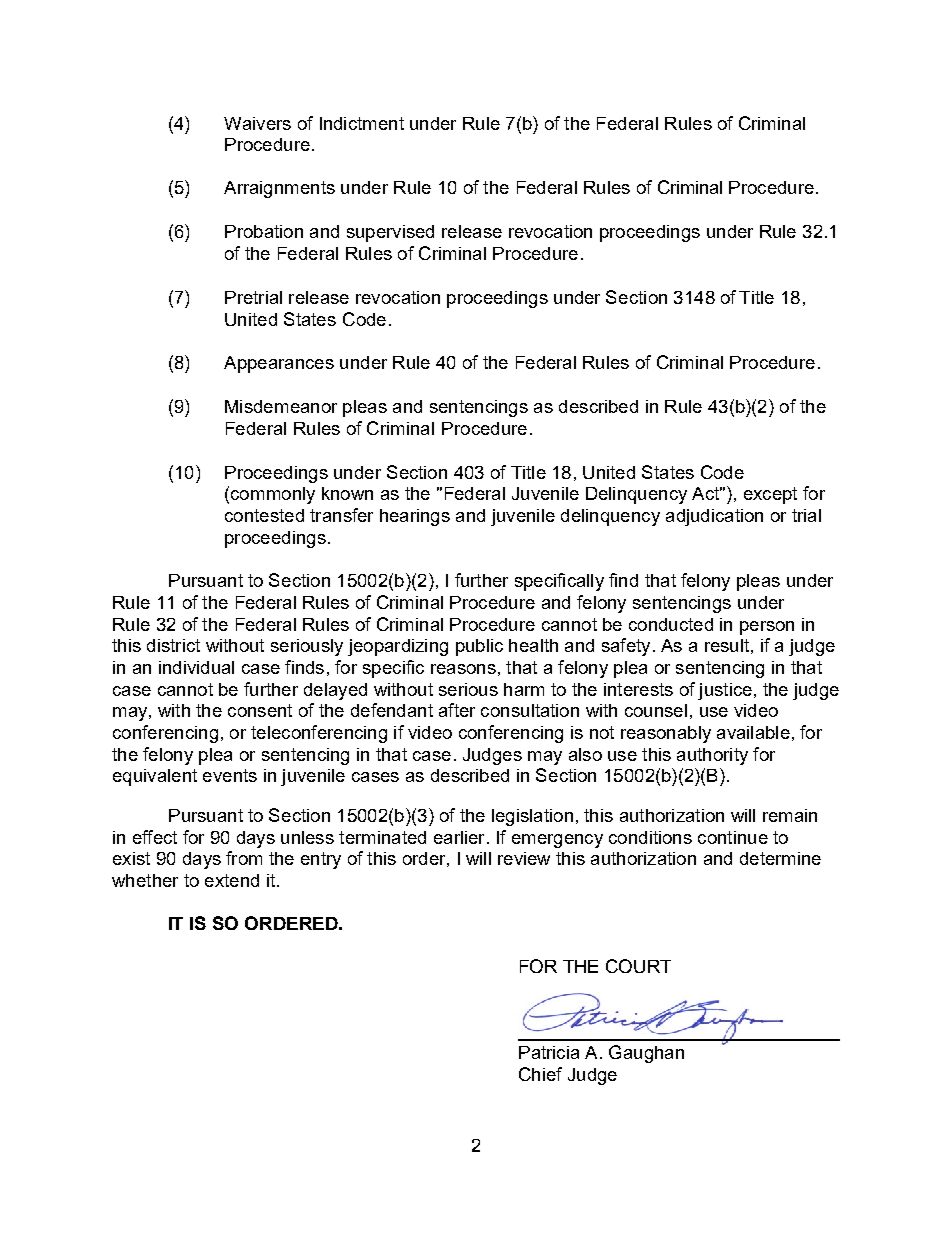 This screenshot has height=1233, width=952. What do you see at coordinates (362, 123) in the screenshot?
I see `Indictment` at bounding box center [362, 123].
